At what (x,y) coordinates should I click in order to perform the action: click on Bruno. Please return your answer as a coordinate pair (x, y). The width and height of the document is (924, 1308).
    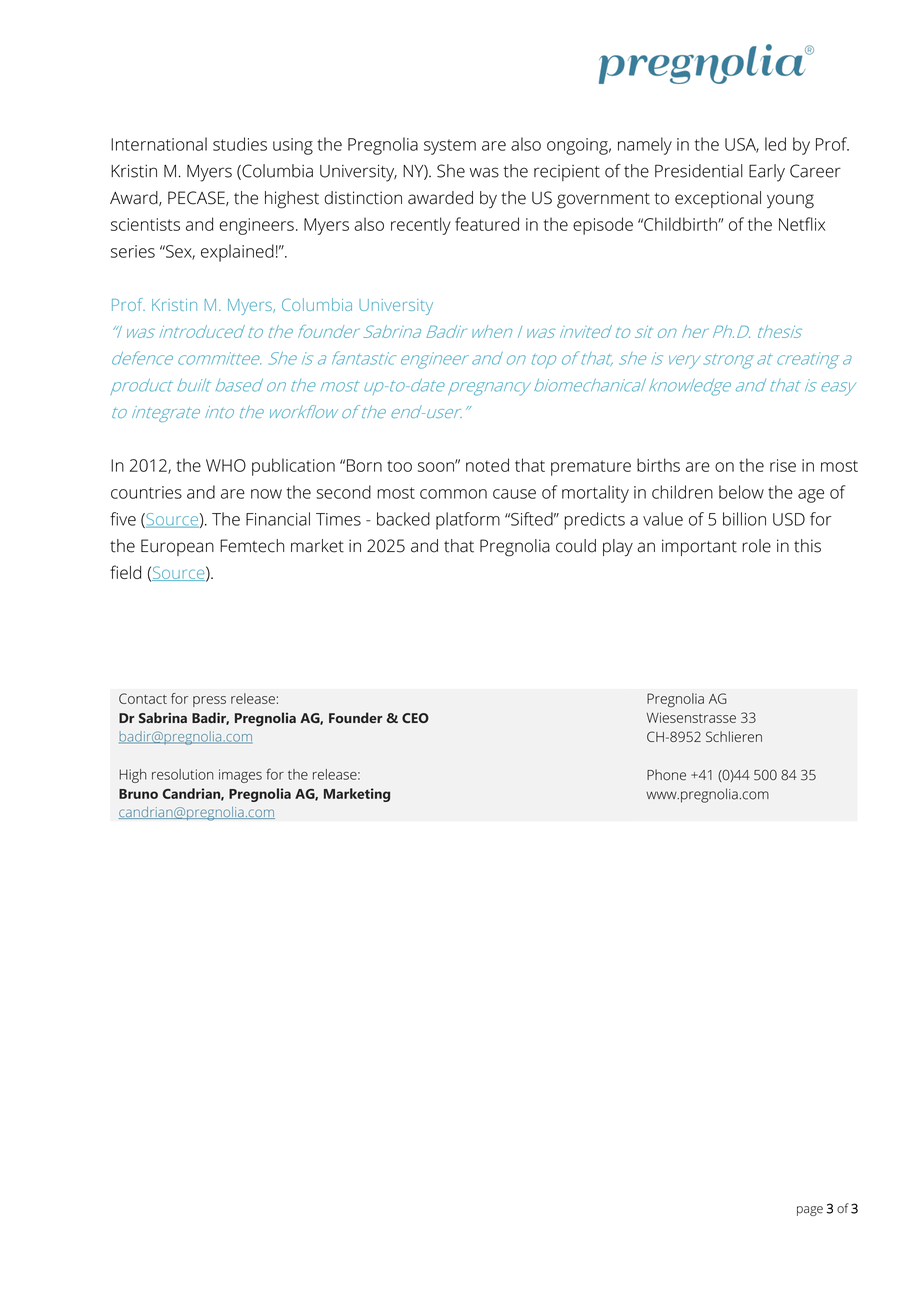
    Looking at the image, I should click on (138, 794).
